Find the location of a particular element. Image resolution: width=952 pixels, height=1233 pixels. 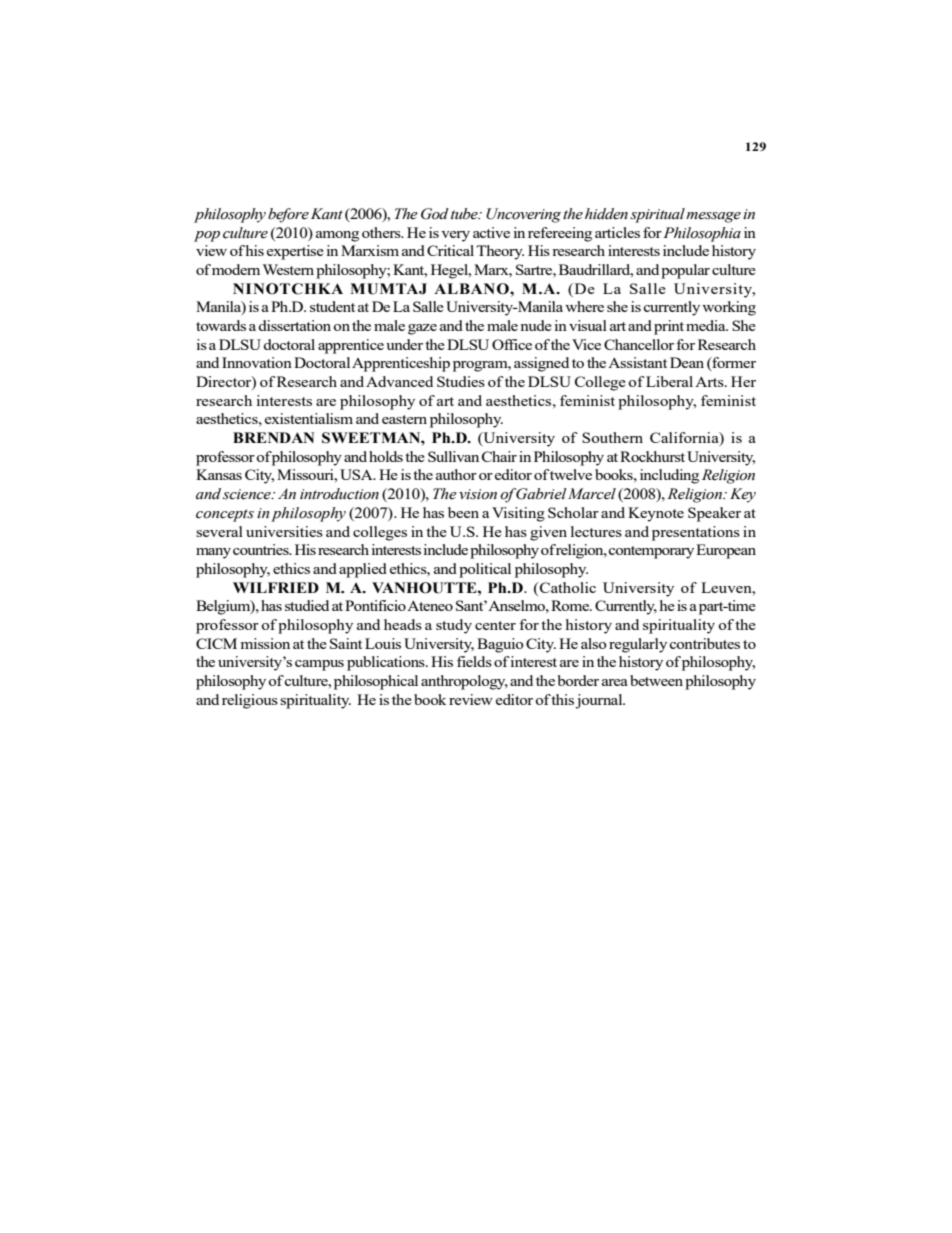

before is located at coordinates (288, 215).
